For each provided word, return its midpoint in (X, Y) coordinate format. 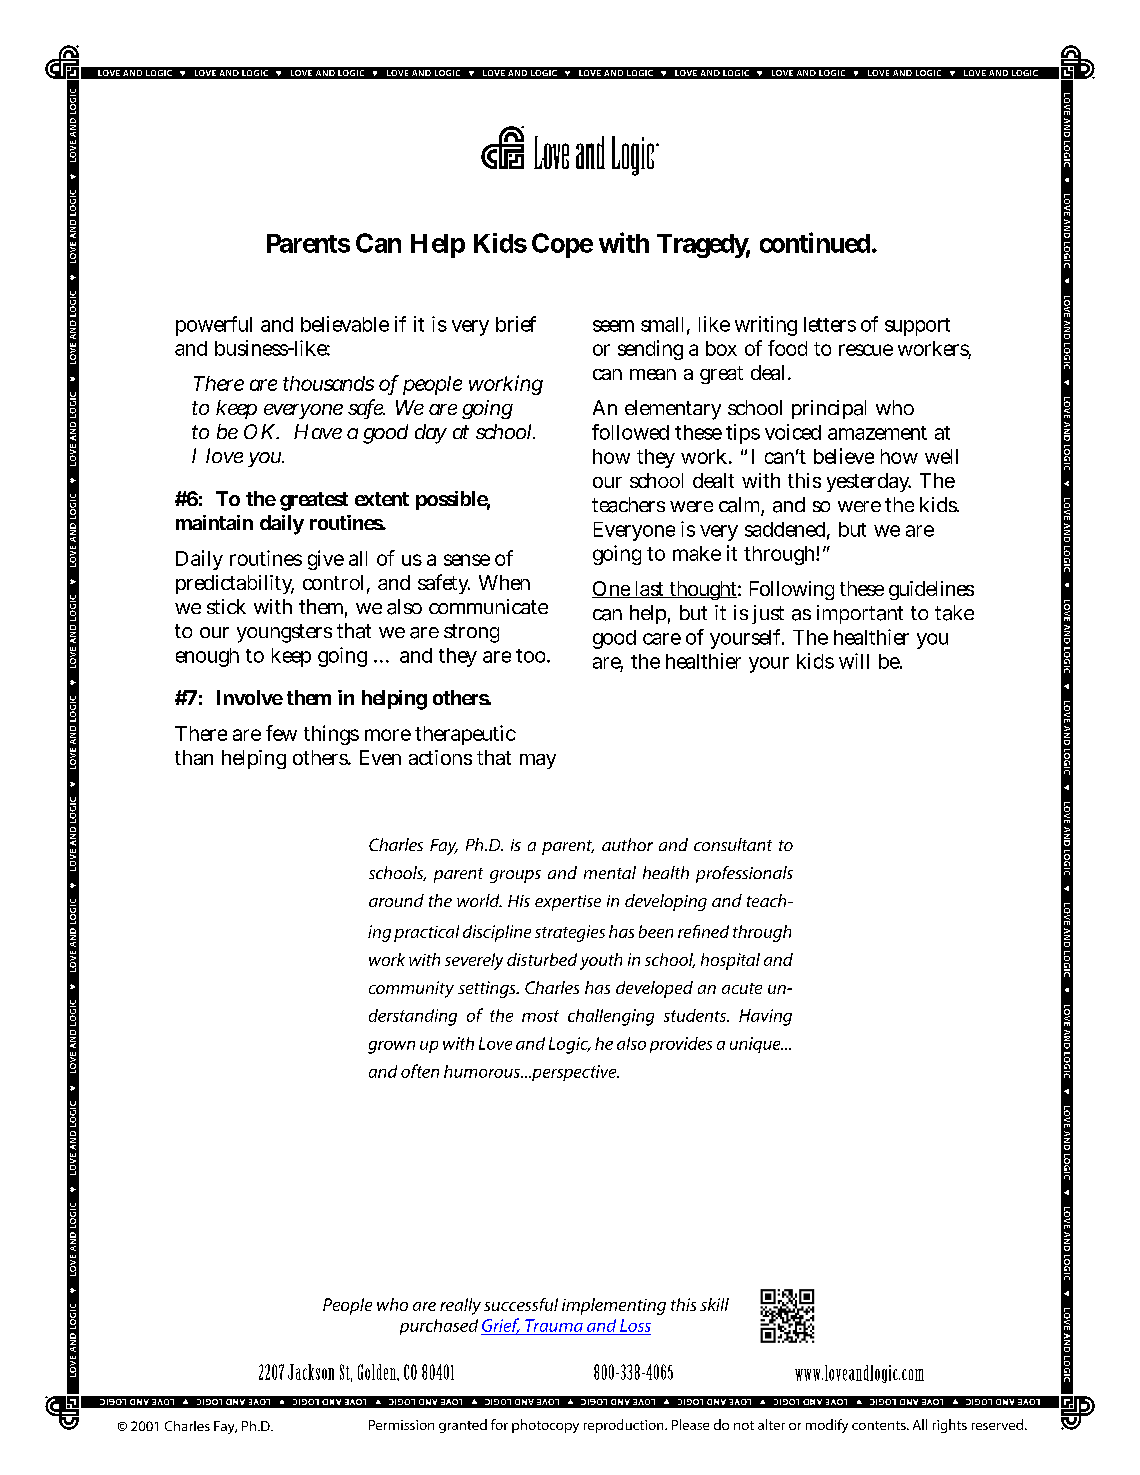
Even (380, 757)
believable (345, 324)
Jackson (311, 1372)
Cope (562, 245)
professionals (744, 874)
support (917, 327)
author (627, 844)
